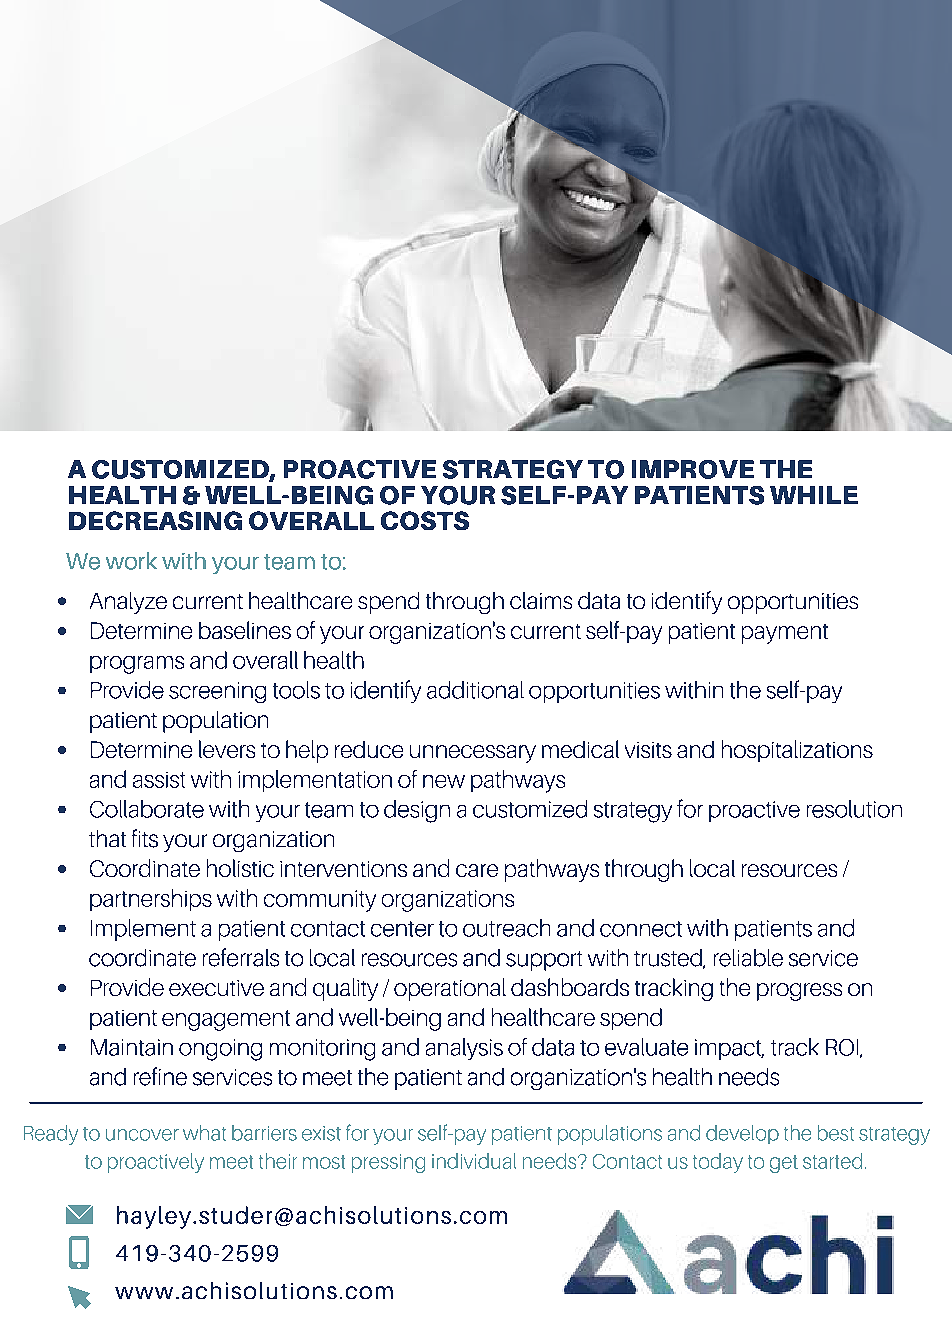 This screenshot has width=952, height=1333. I want to click on operational, so click(450, 989).
